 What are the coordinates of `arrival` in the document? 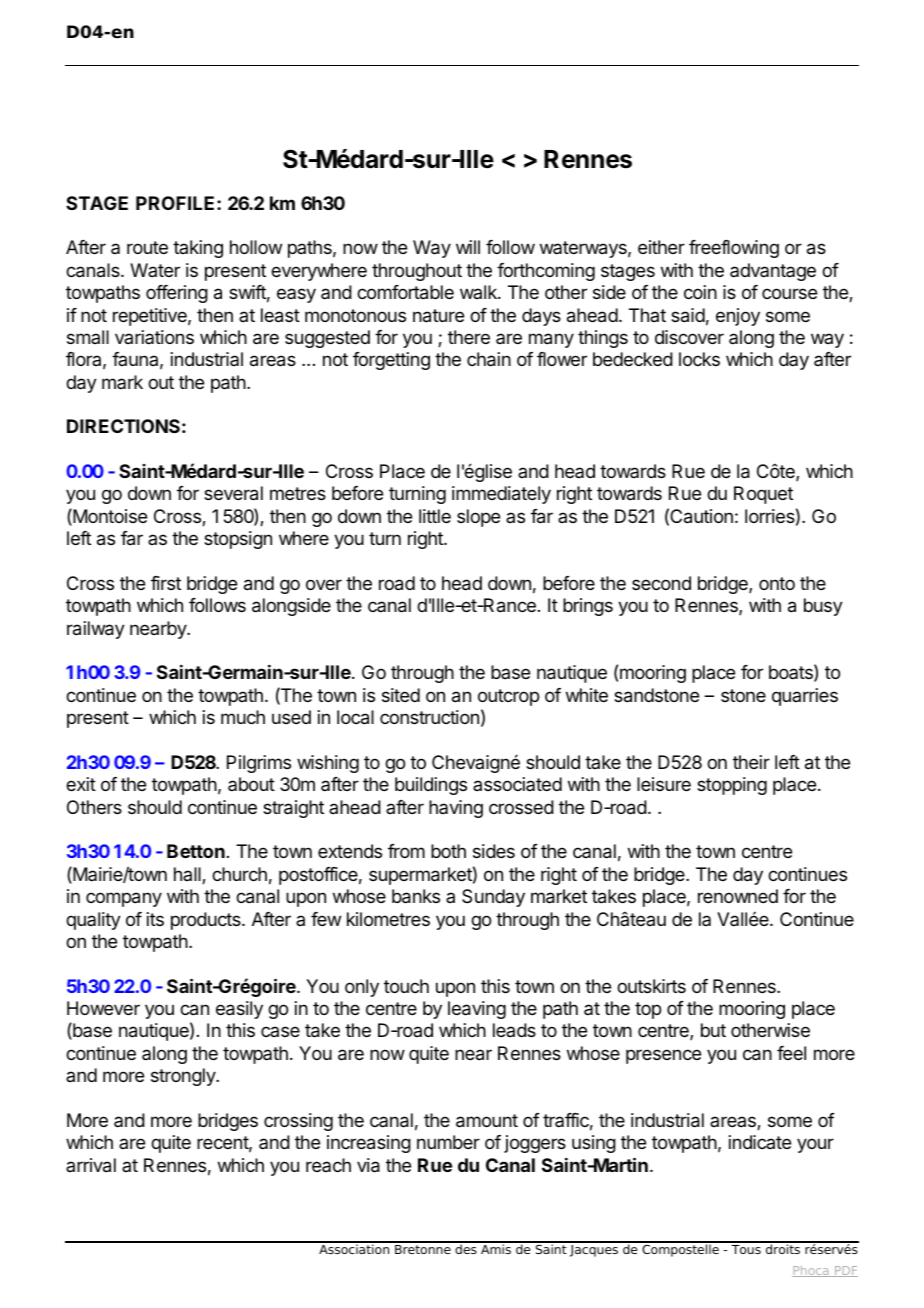 It's located at (91, 1165).
